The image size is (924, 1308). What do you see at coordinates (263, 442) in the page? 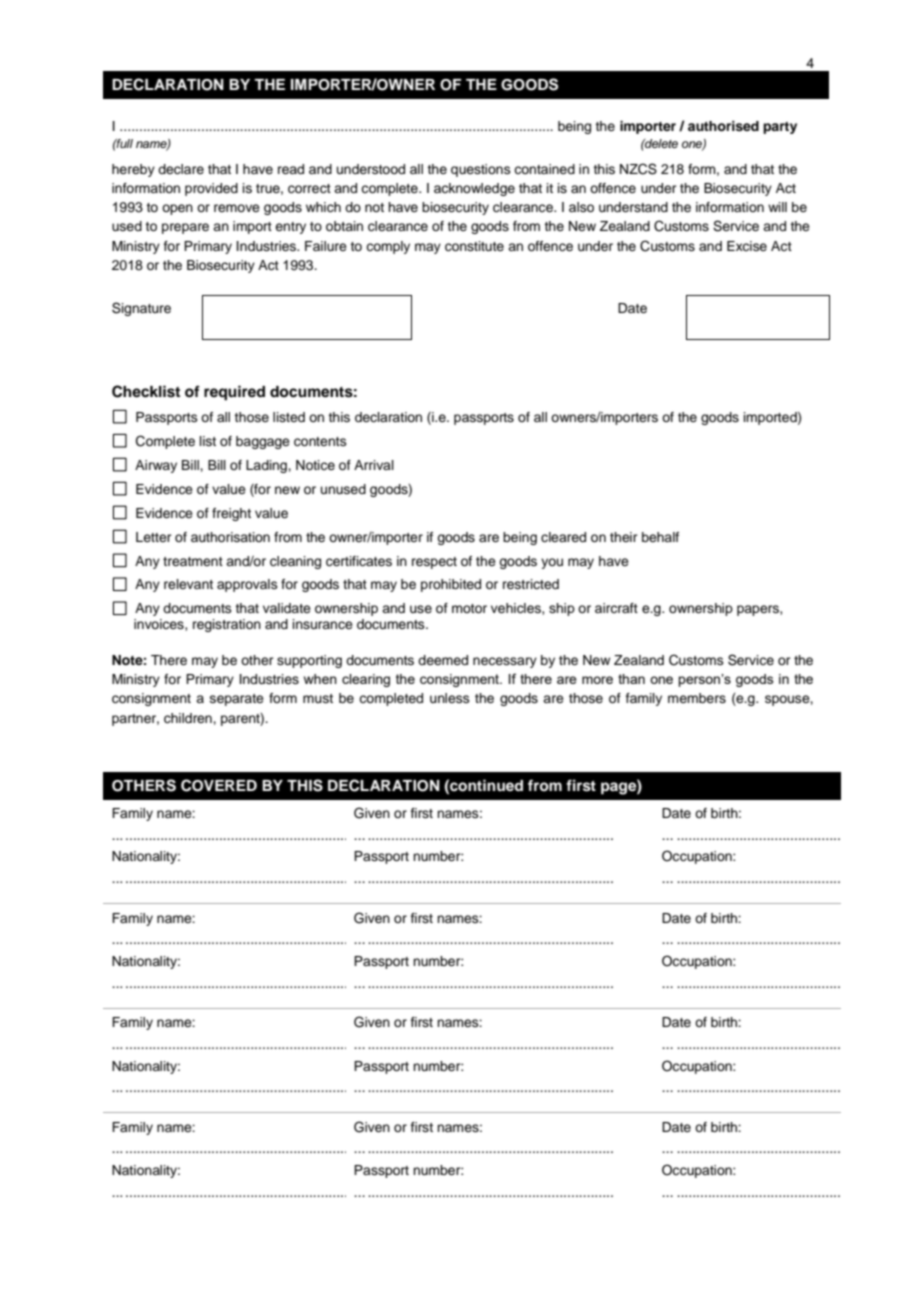
I see `baggage` at bounding box center [263, 442].
